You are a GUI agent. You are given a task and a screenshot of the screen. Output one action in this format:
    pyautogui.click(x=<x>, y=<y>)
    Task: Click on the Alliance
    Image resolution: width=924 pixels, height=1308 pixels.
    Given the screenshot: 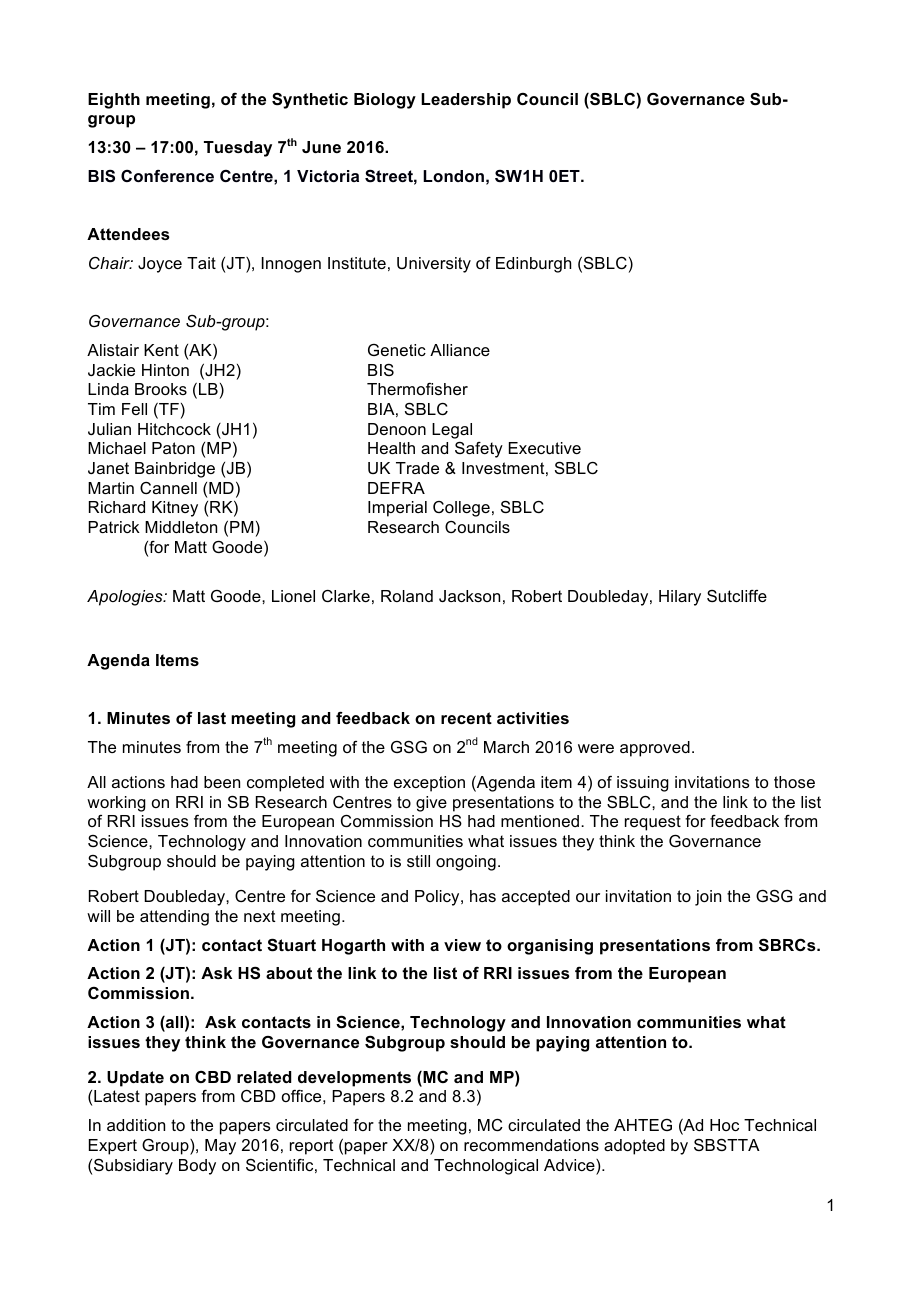 What is the action you would take?
    pyautogui.click(x=460, y=350)
